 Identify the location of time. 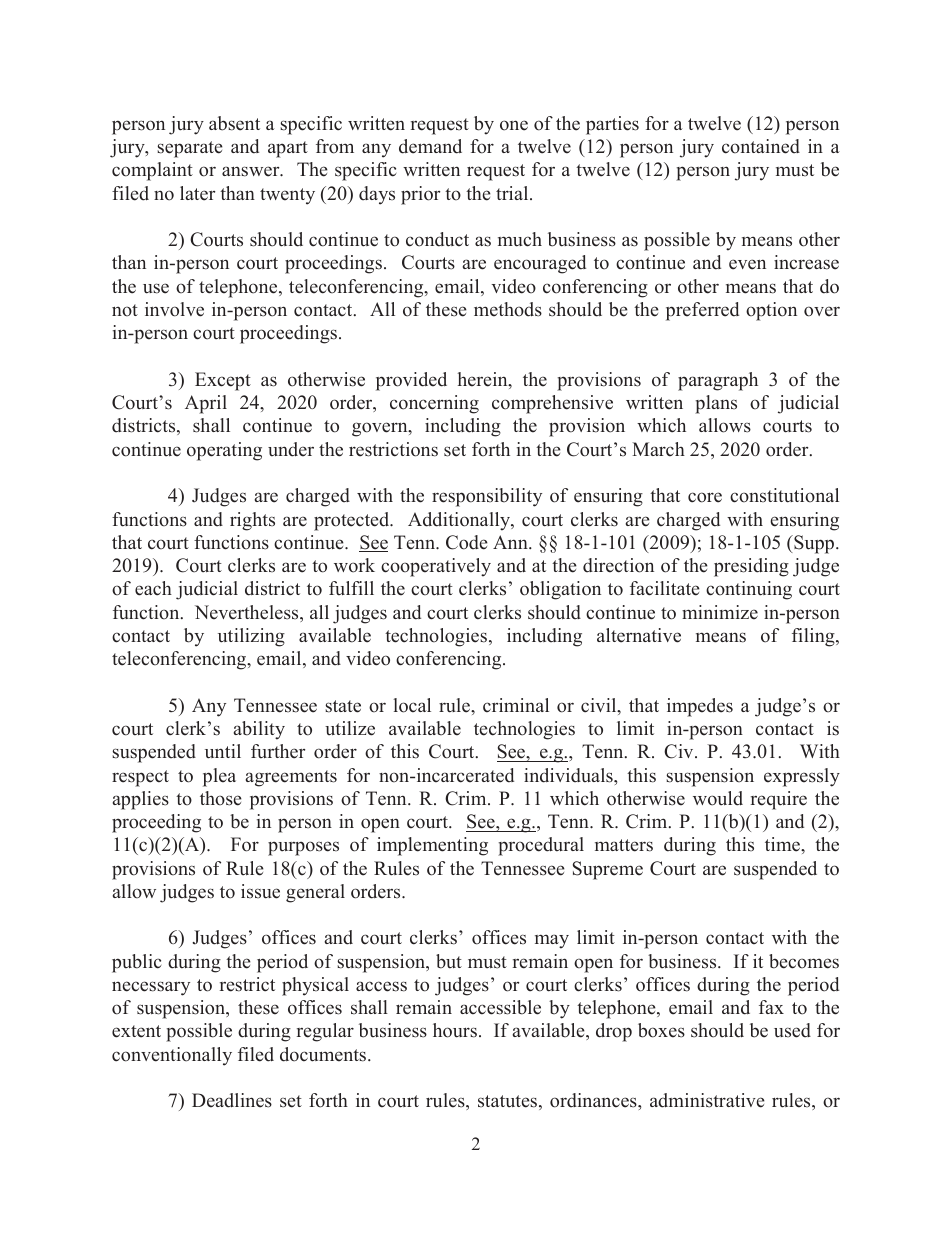
(783, 844).
